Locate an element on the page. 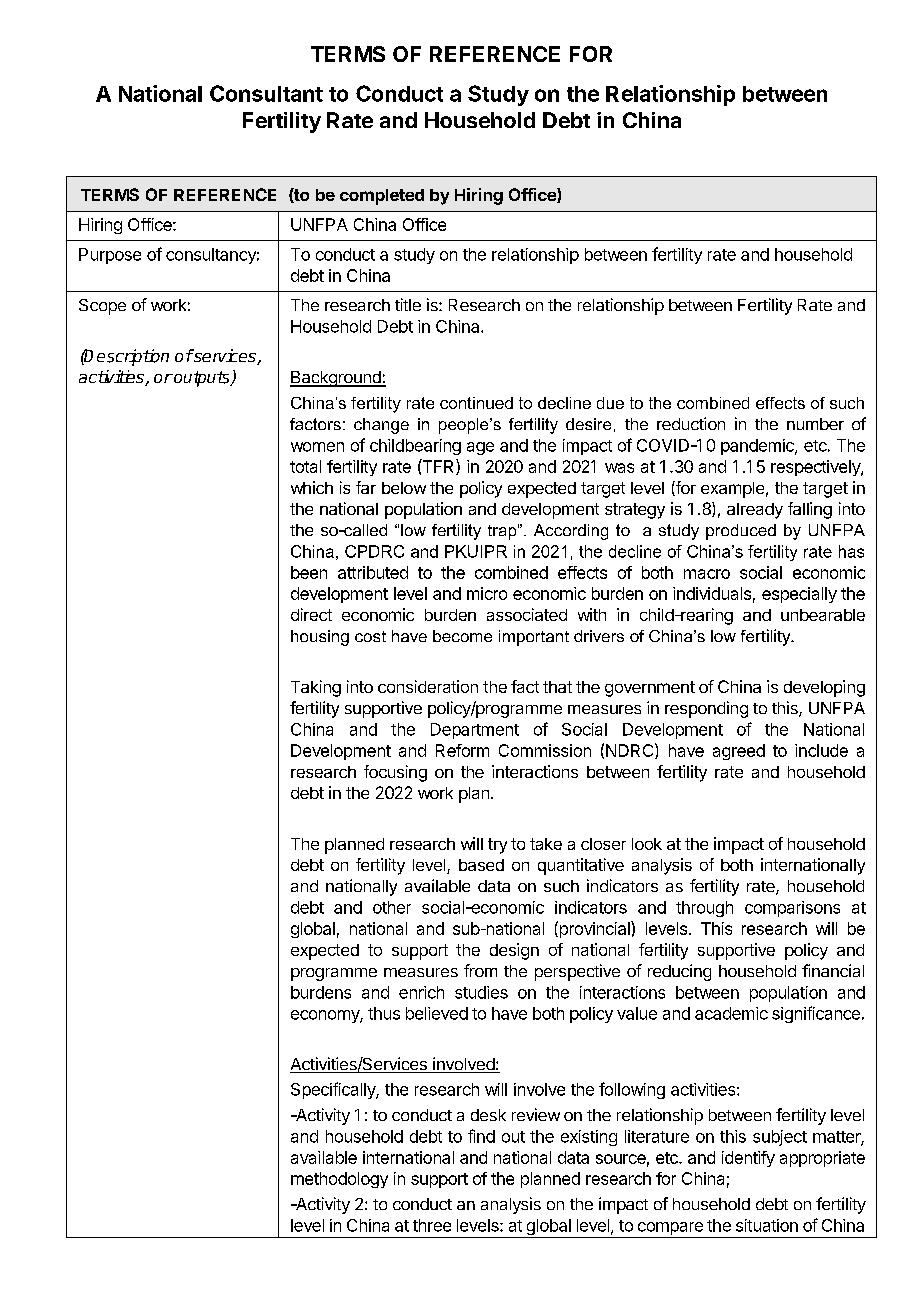 This document has width=924, height=1308. total is located at coordinates (305, 466).
